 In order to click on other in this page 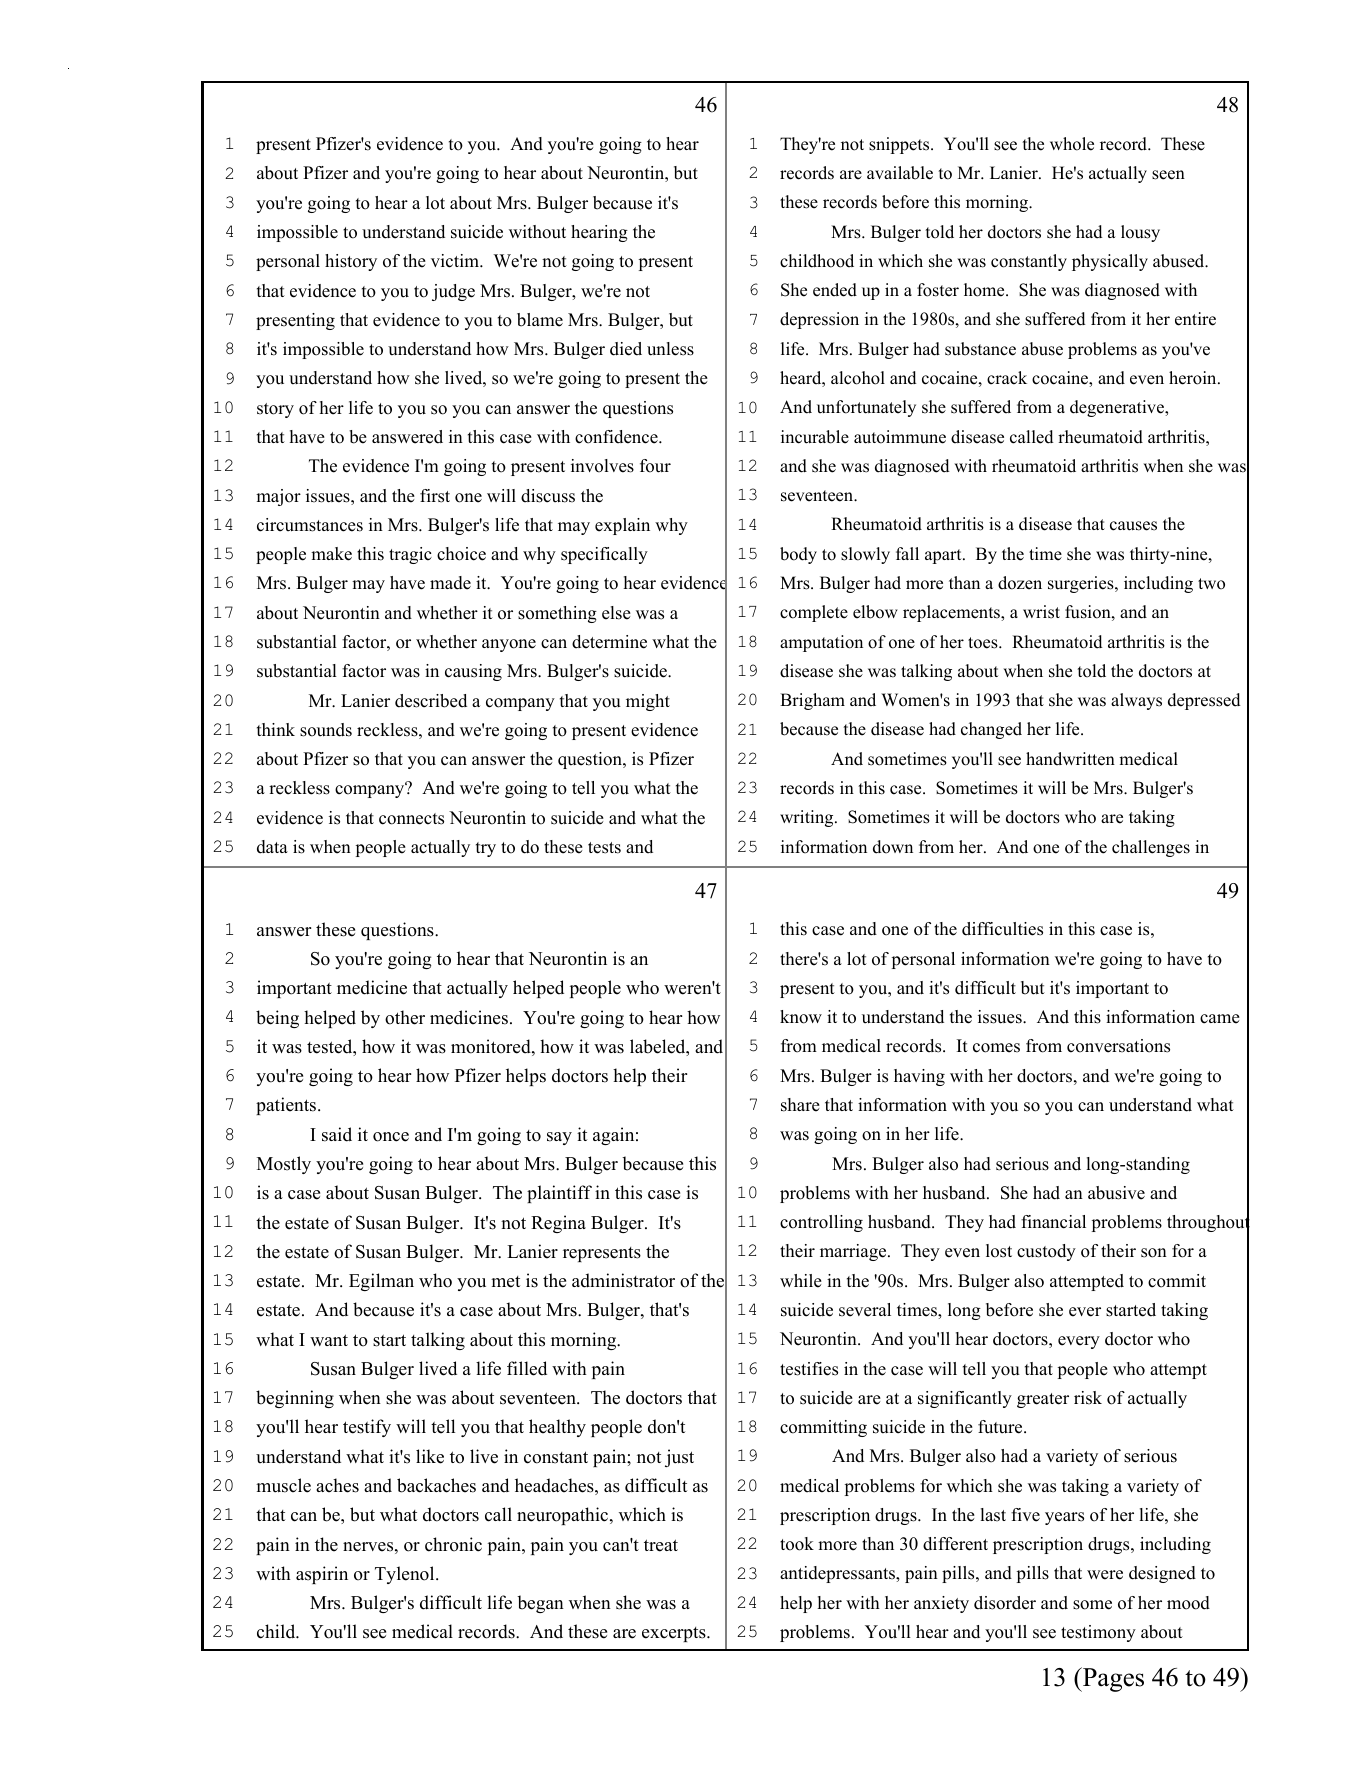, I will do `click(405, 1017)`.
